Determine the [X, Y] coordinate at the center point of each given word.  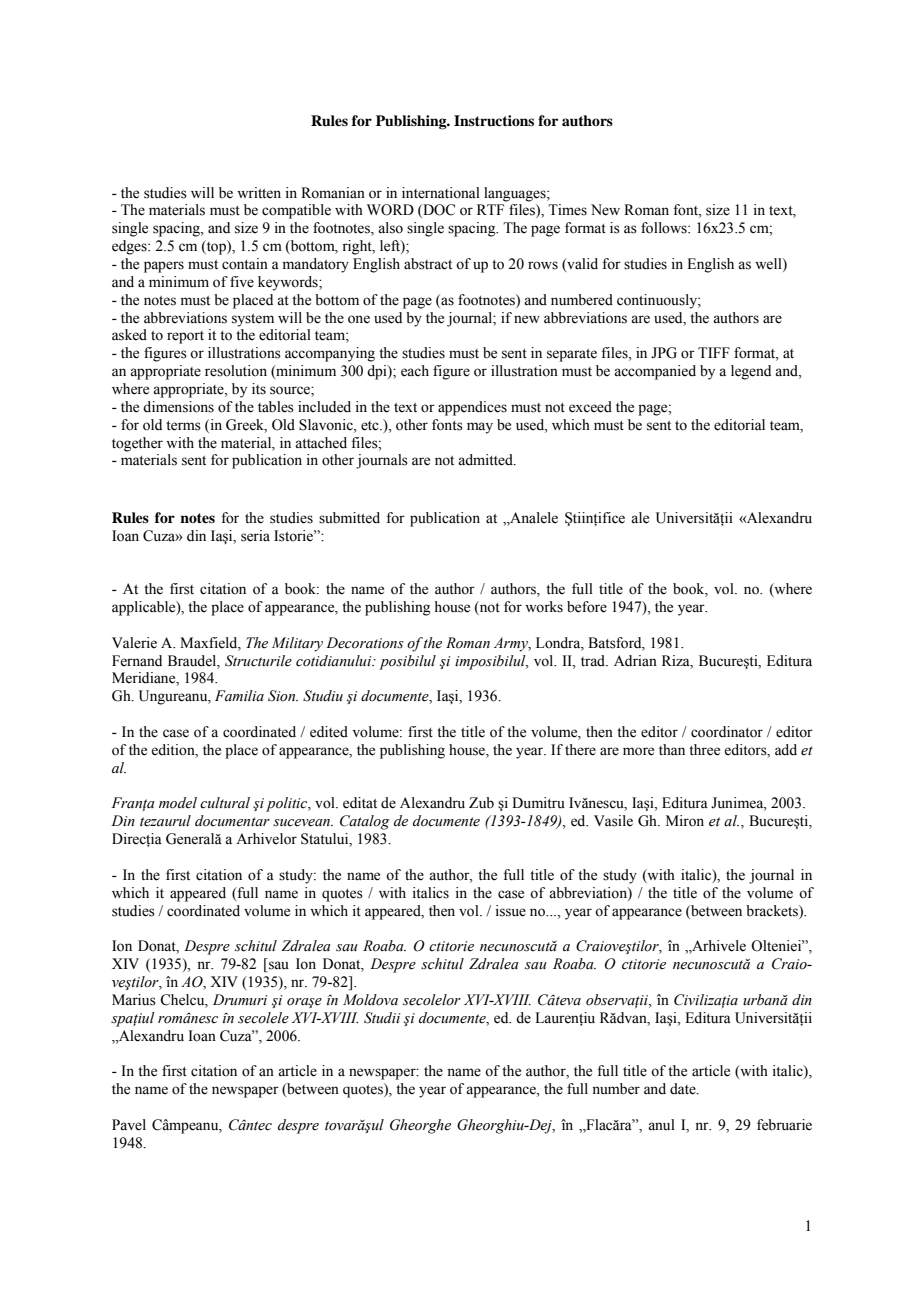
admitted [486, 460]
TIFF [714, 352]
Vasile [613, 821]
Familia [239, 696]
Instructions [494, 120]
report [185, 337]
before [587, 607]
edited [329, 732]
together [137, 444]
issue [511, 911]
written [259, 193]
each [415, 371]
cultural [225, 803]
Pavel [129, 1125]
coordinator [727, 732]
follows [665, 228]
